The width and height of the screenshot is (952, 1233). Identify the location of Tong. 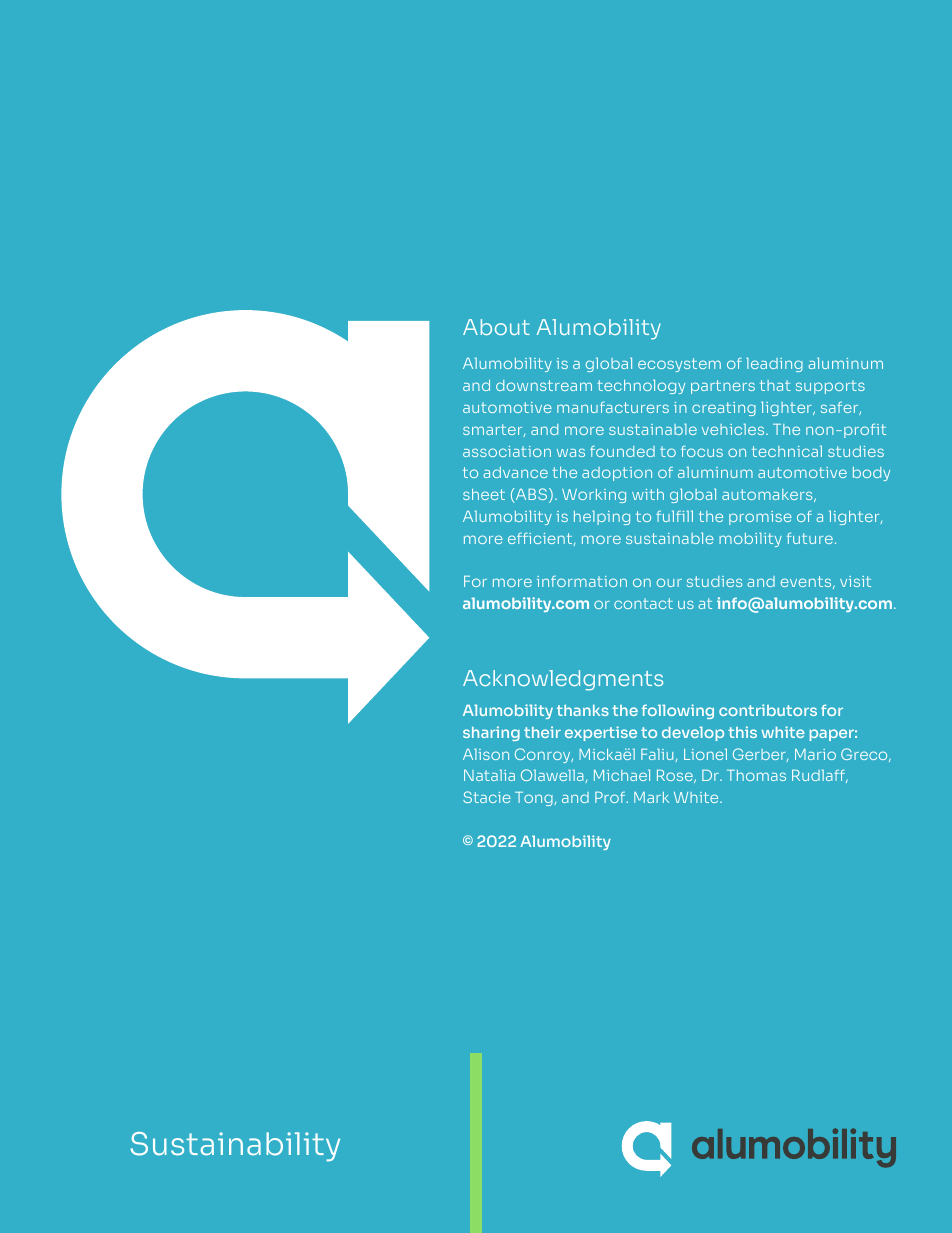
(535, 799).
